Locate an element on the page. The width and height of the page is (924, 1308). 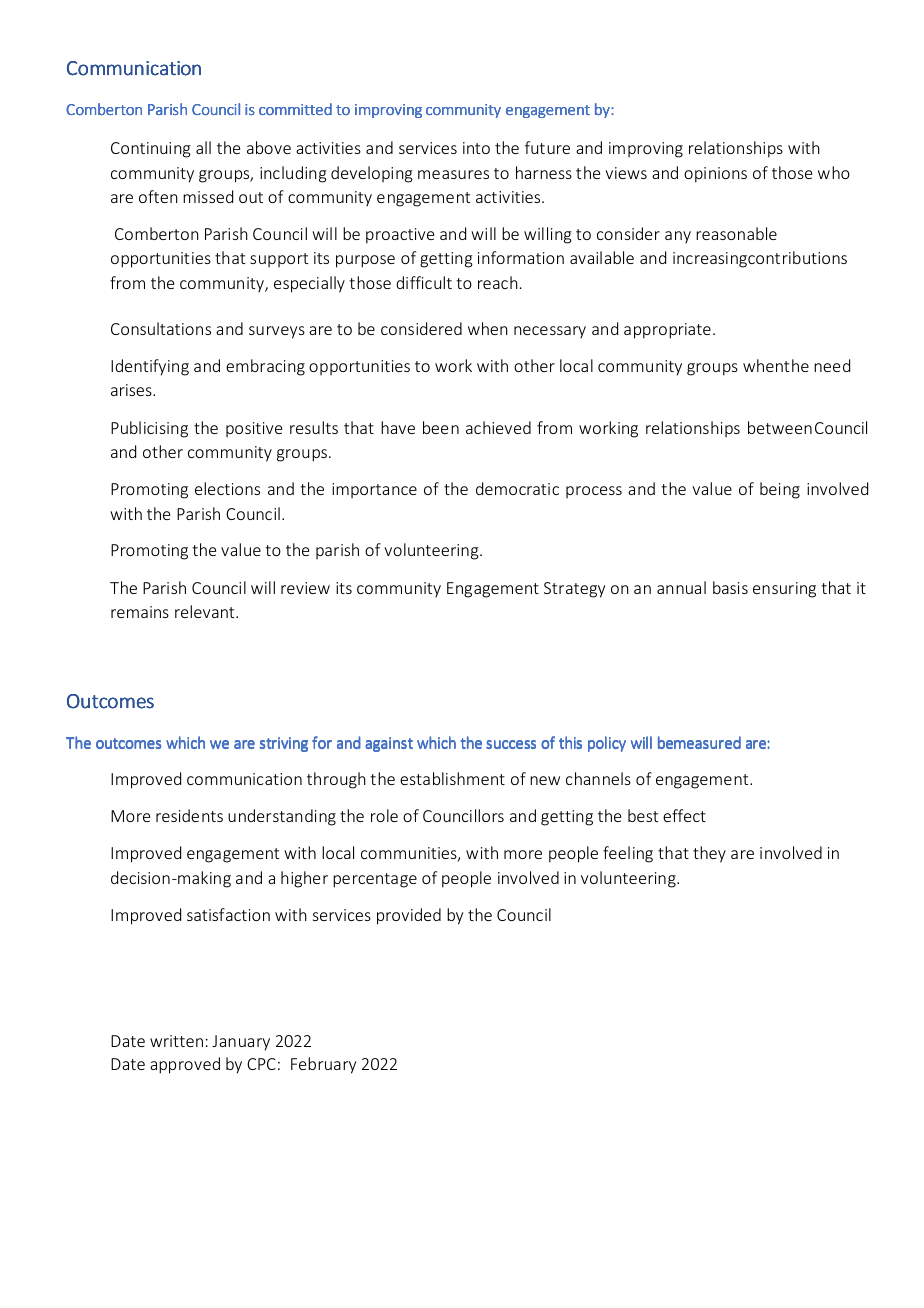
February is located at coordinates (323, 1065).
